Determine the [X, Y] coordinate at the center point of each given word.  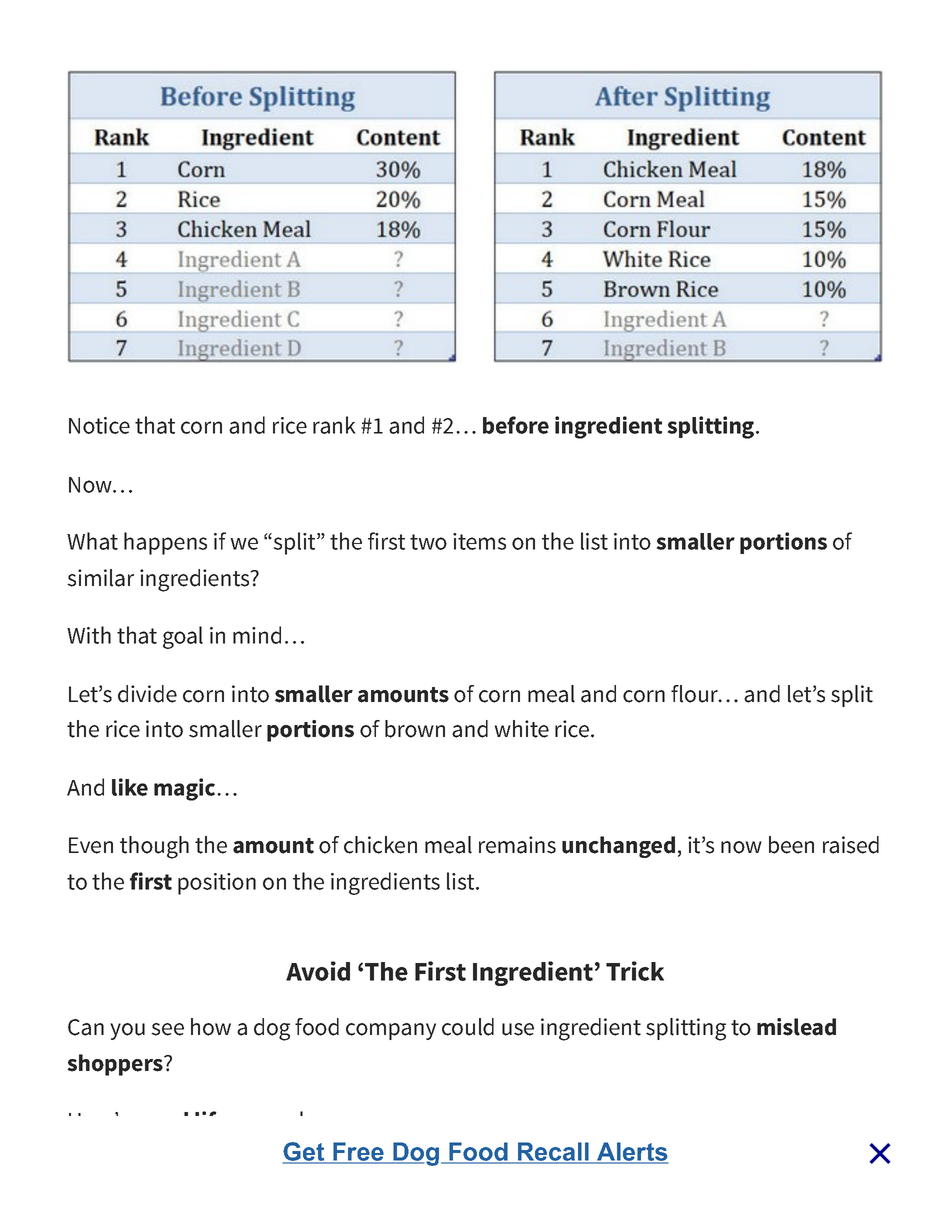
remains [517, 845]
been [791, 845]
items [479, 541]
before [516, 425]
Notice [99, 425]
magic [186, 789]
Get [305, 1153]
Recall [553, 1153]
